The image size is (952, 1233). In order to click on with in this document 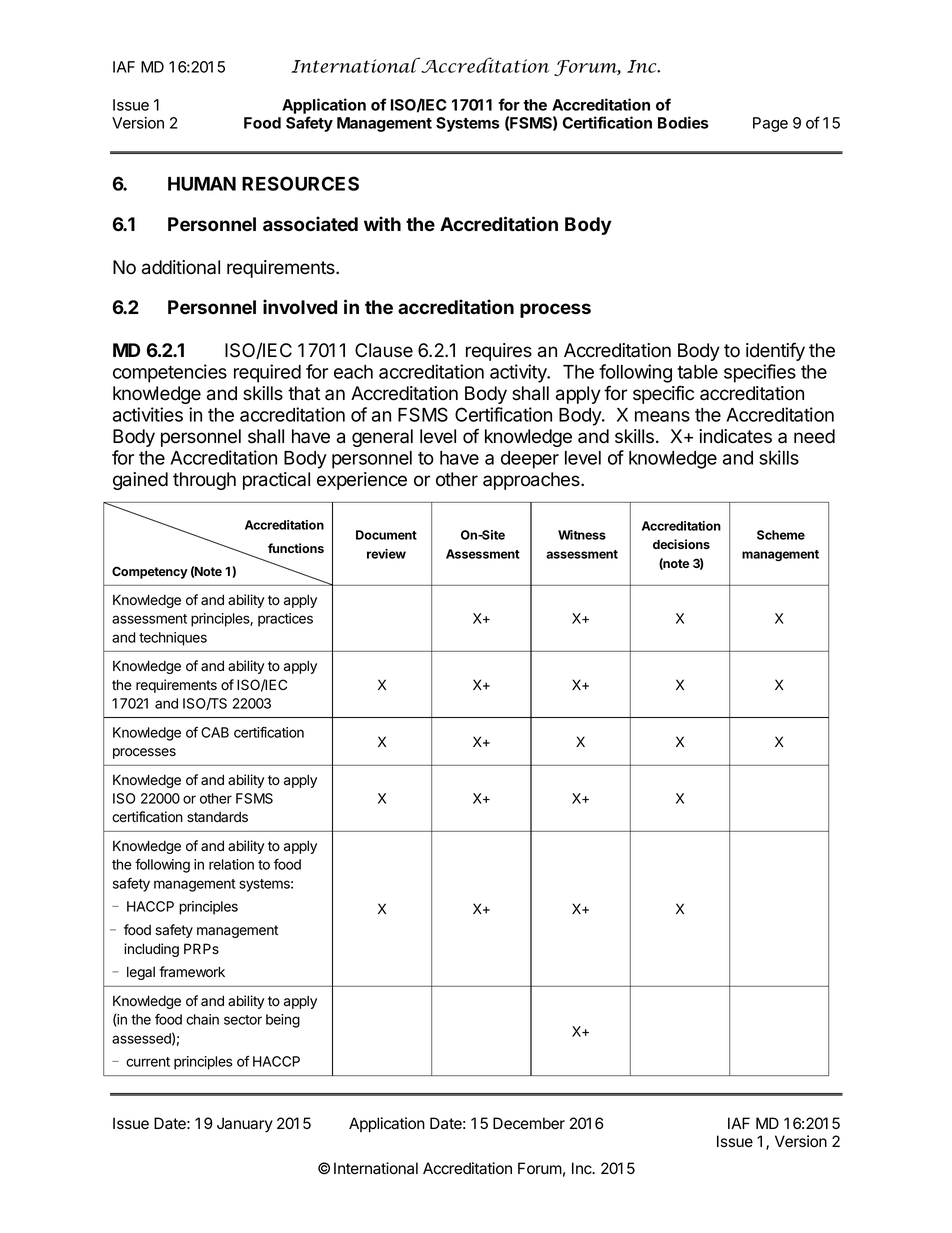, I will do `click(382, 223)`.
